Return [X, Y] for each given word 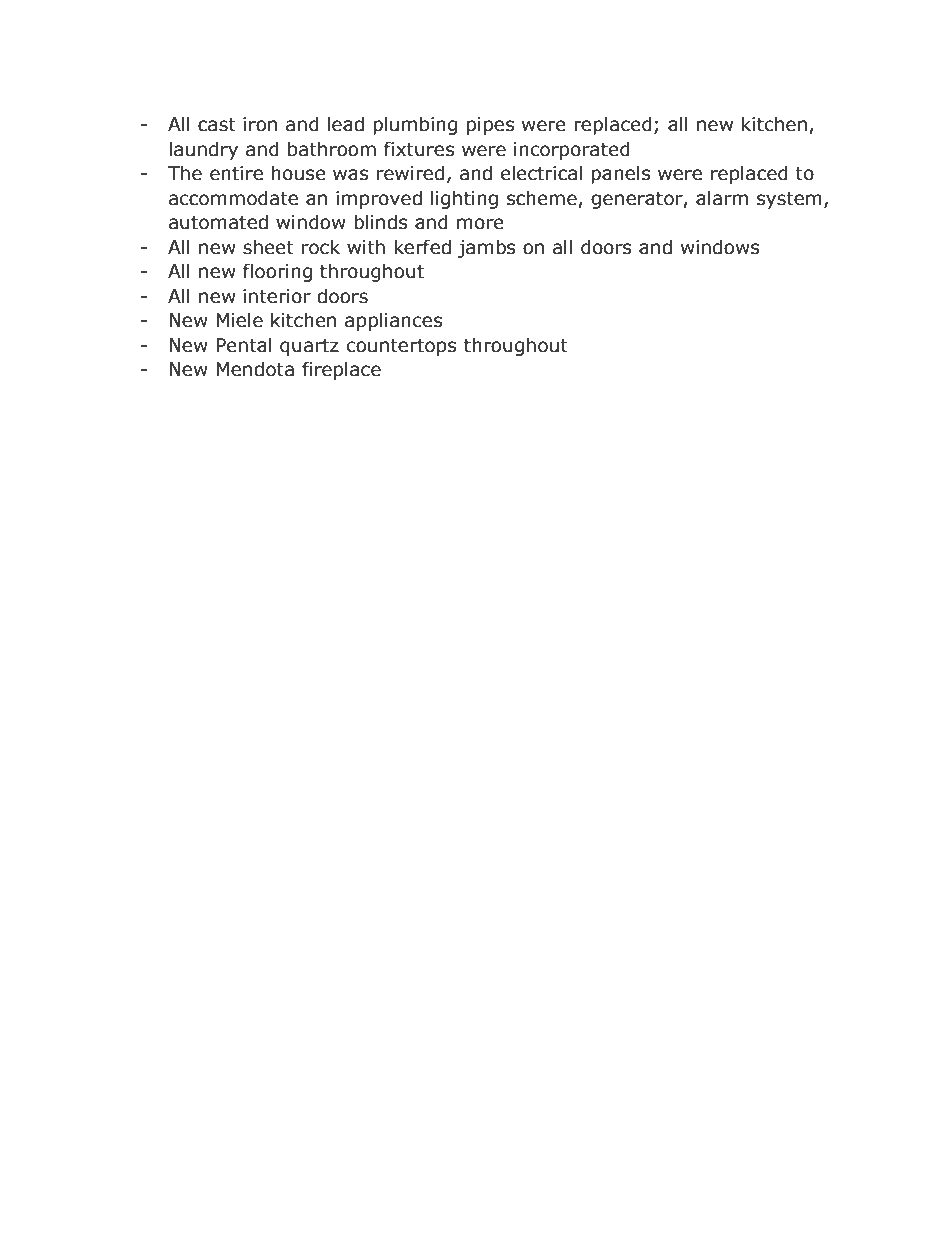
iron [260, 124]
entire [236, 173]
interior [277, 296]
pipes [490, 126]
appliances [393, 321]
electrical [541, 173]
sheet [268, 247]
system [789, 200]
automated [218, 222]
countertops [401, 347]
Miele [239, 320]
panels [621, 174]
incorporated [572, 150]
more [480, 224]
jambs [487, 248]
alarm [722, 198]
